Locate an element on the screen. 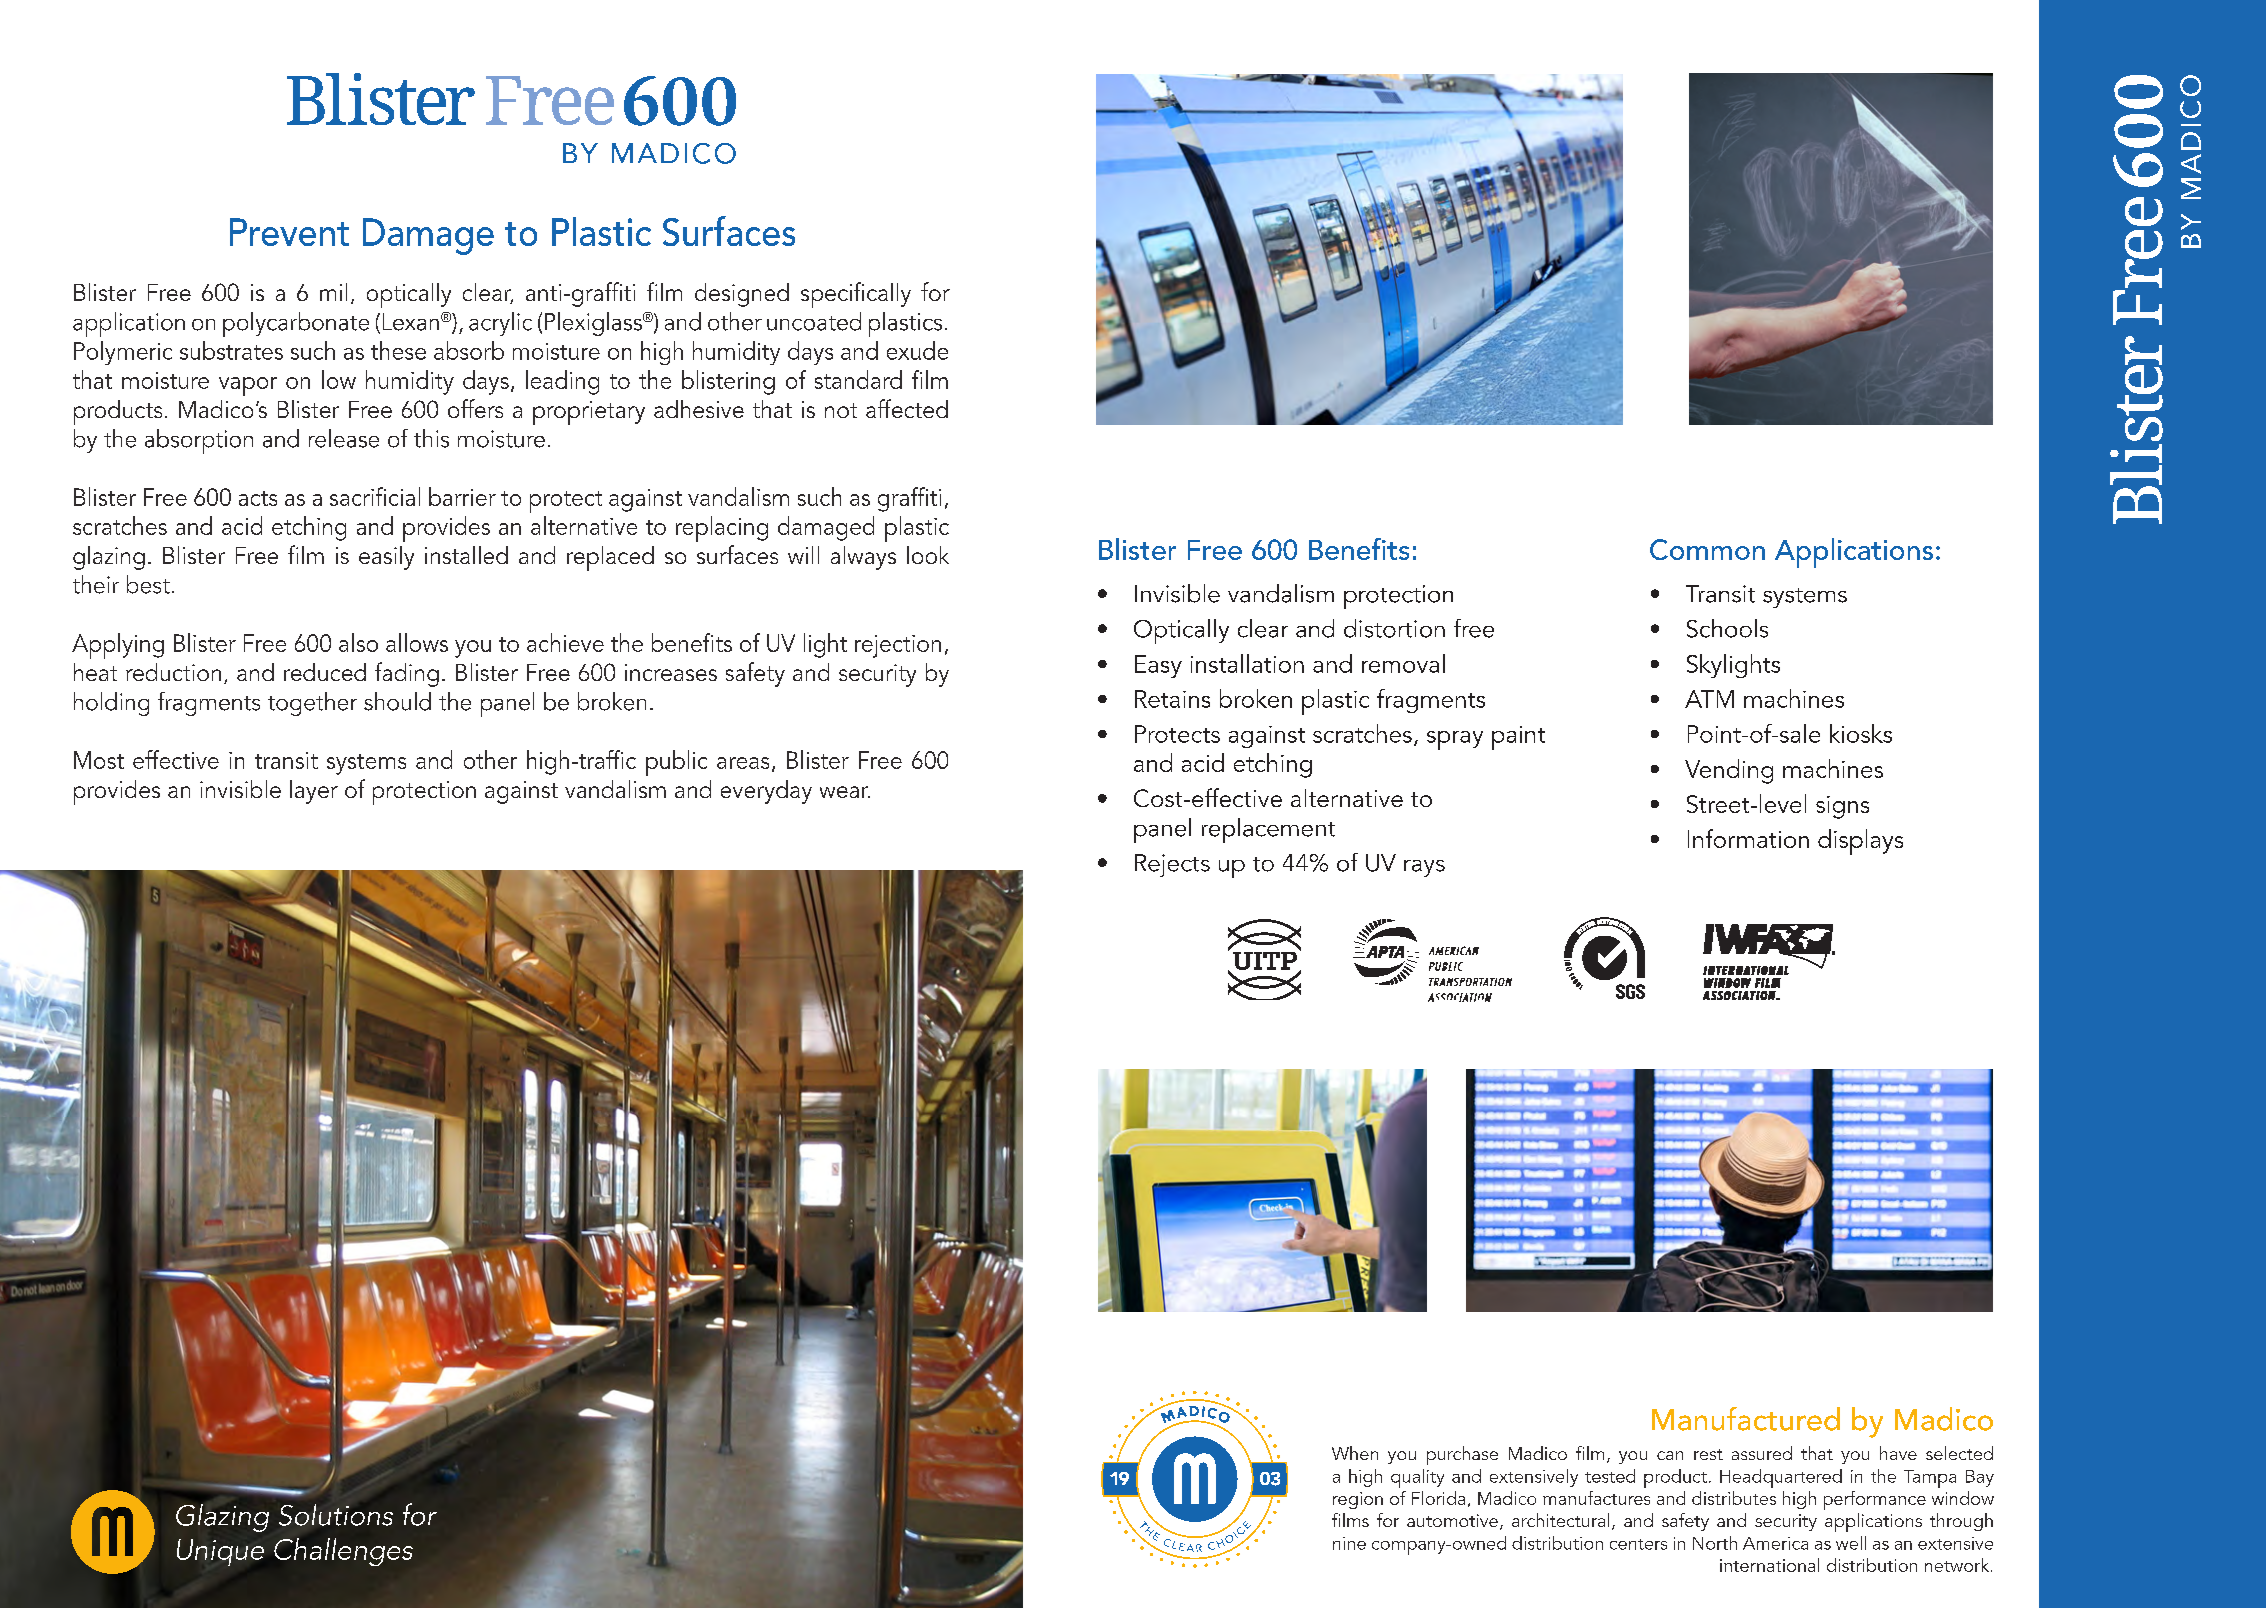  ATM is located at coordinates (1709, 699).
